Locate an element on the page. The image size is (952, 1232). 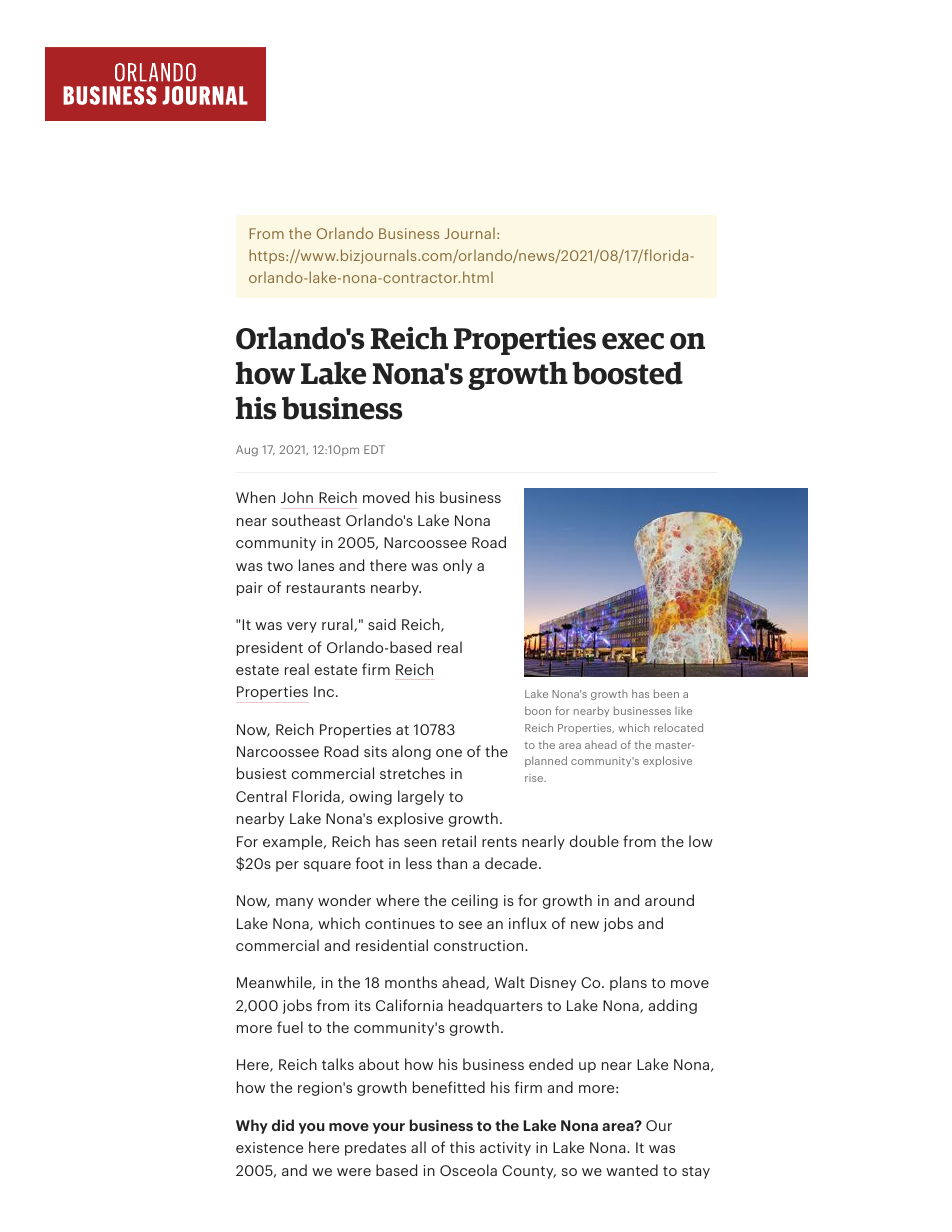
busiest is located at coordinates (262, 773).
